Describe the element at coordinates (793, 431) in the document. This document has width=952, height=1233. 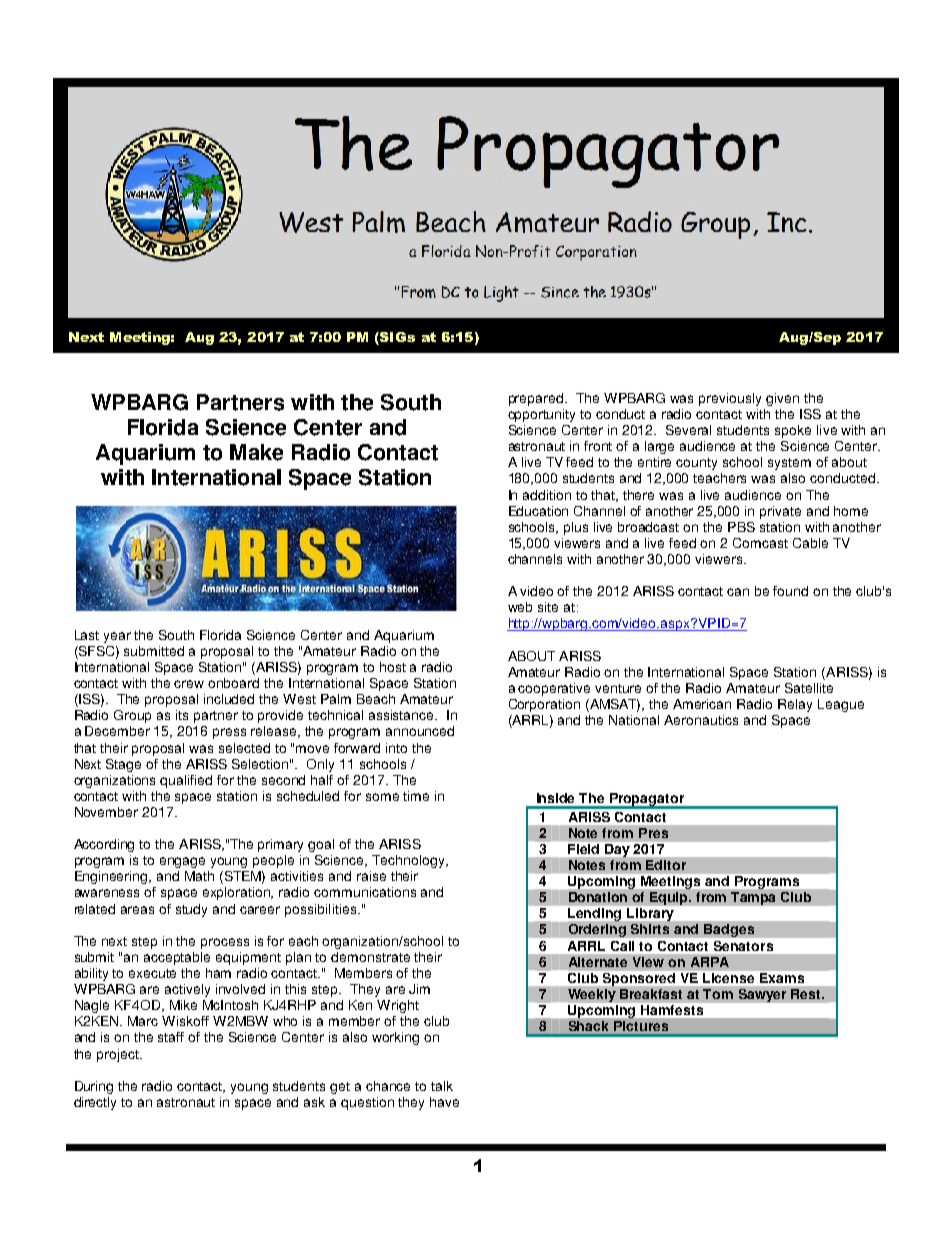
I see `spoke` at that location.
